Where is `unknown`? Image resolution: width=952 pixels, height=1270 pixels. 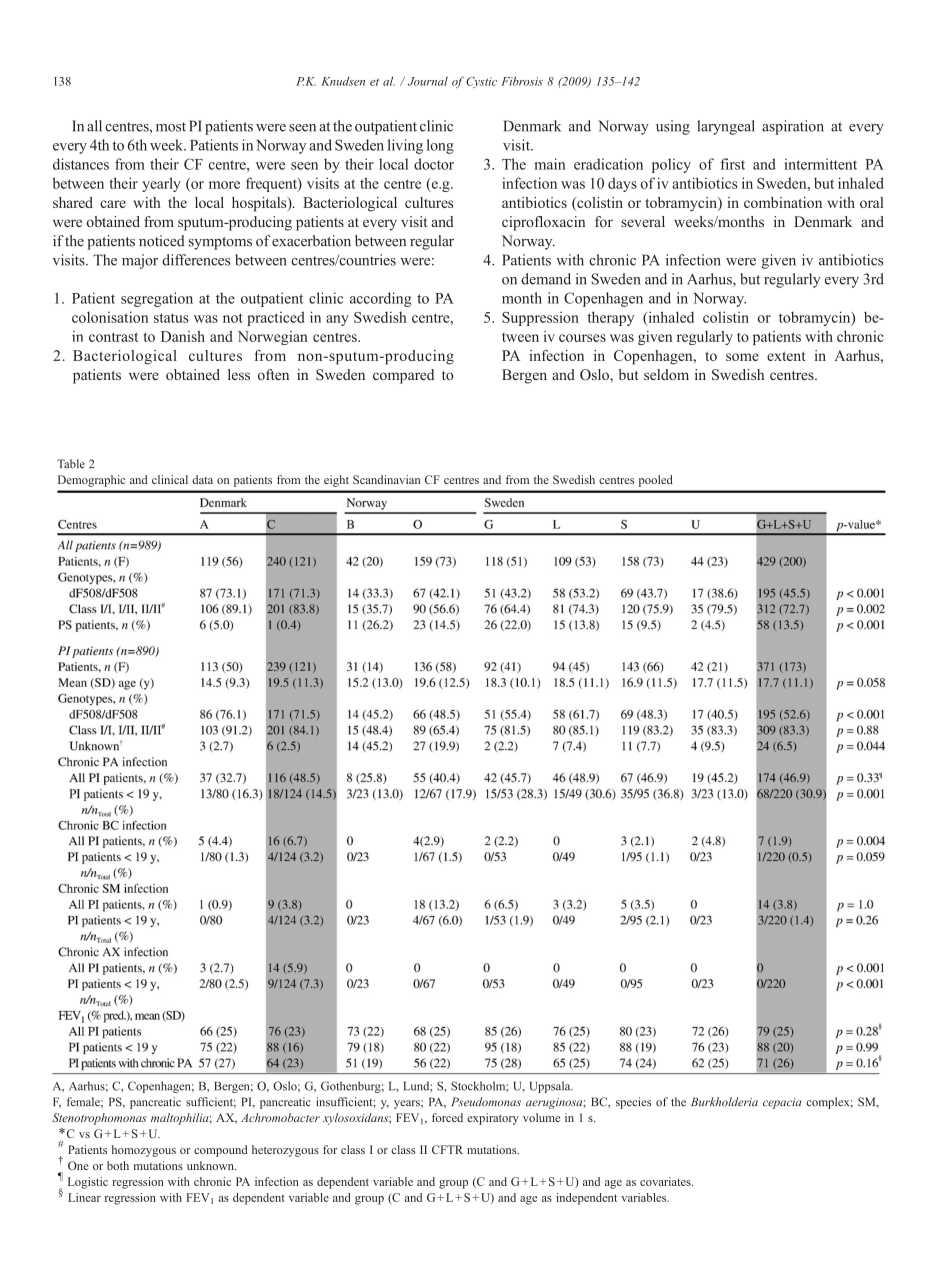 unknown is located at coordinates (211, 1165).
